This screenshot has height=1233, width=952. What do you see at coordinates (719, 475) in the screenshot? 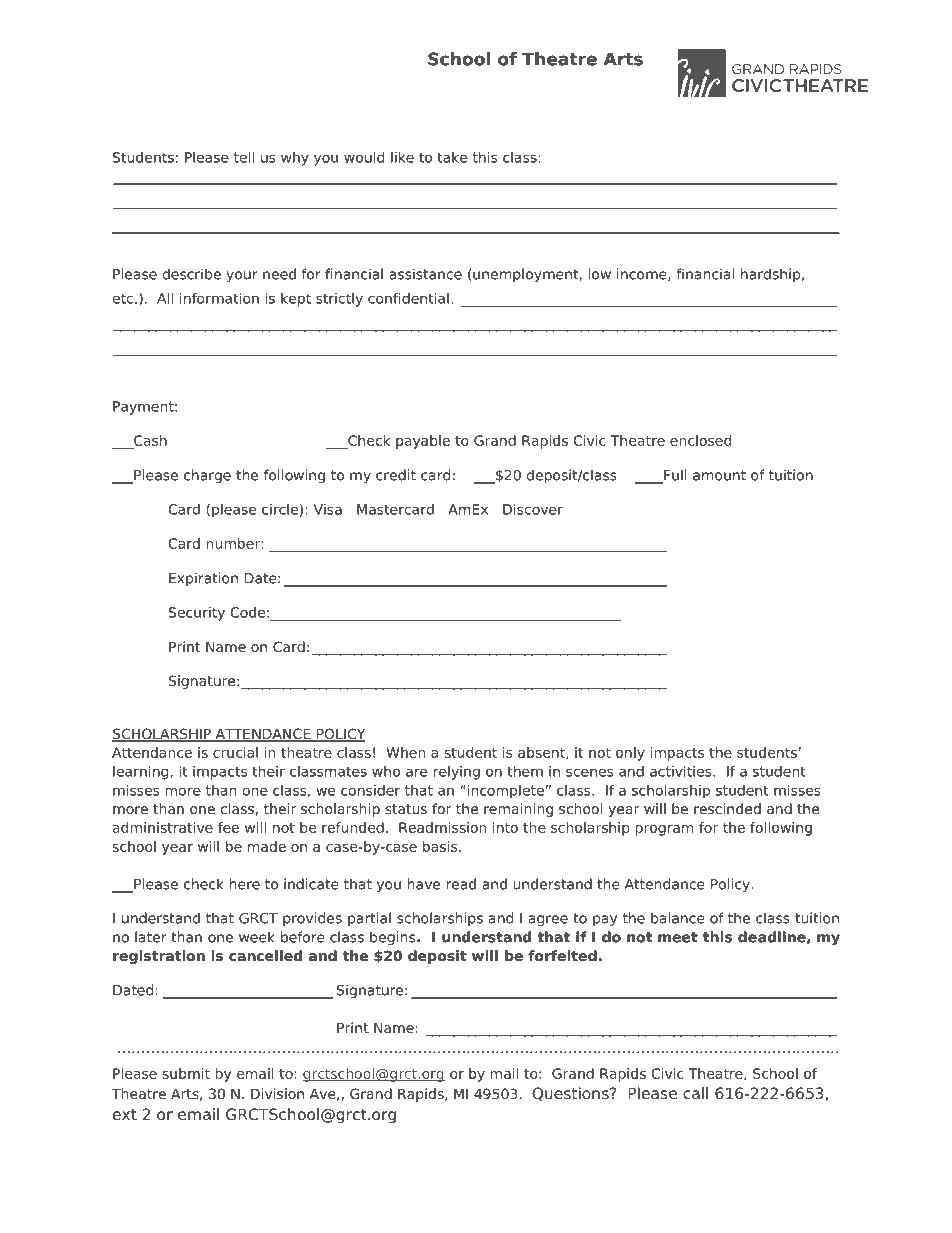
I see `amount` at bounding box center [719, 475].
